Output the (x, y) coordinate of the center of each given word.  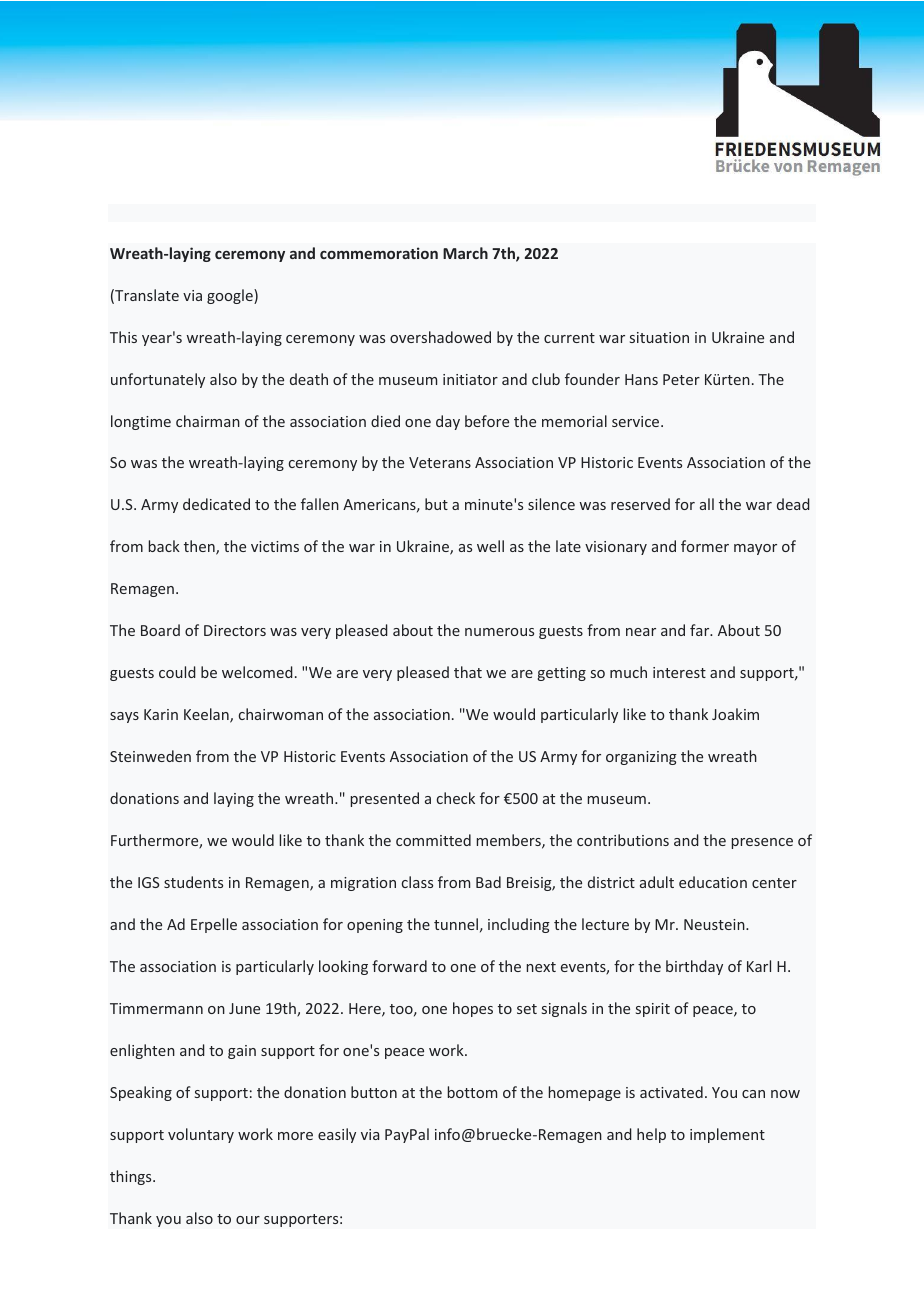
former (705, 546)
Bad (488, 882)
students (193, 882)
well (490, 546)
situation (659, 337)
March (465, 253)
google (231, 296)
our (248, 1220)
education (713, 882)
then (200, 547)
